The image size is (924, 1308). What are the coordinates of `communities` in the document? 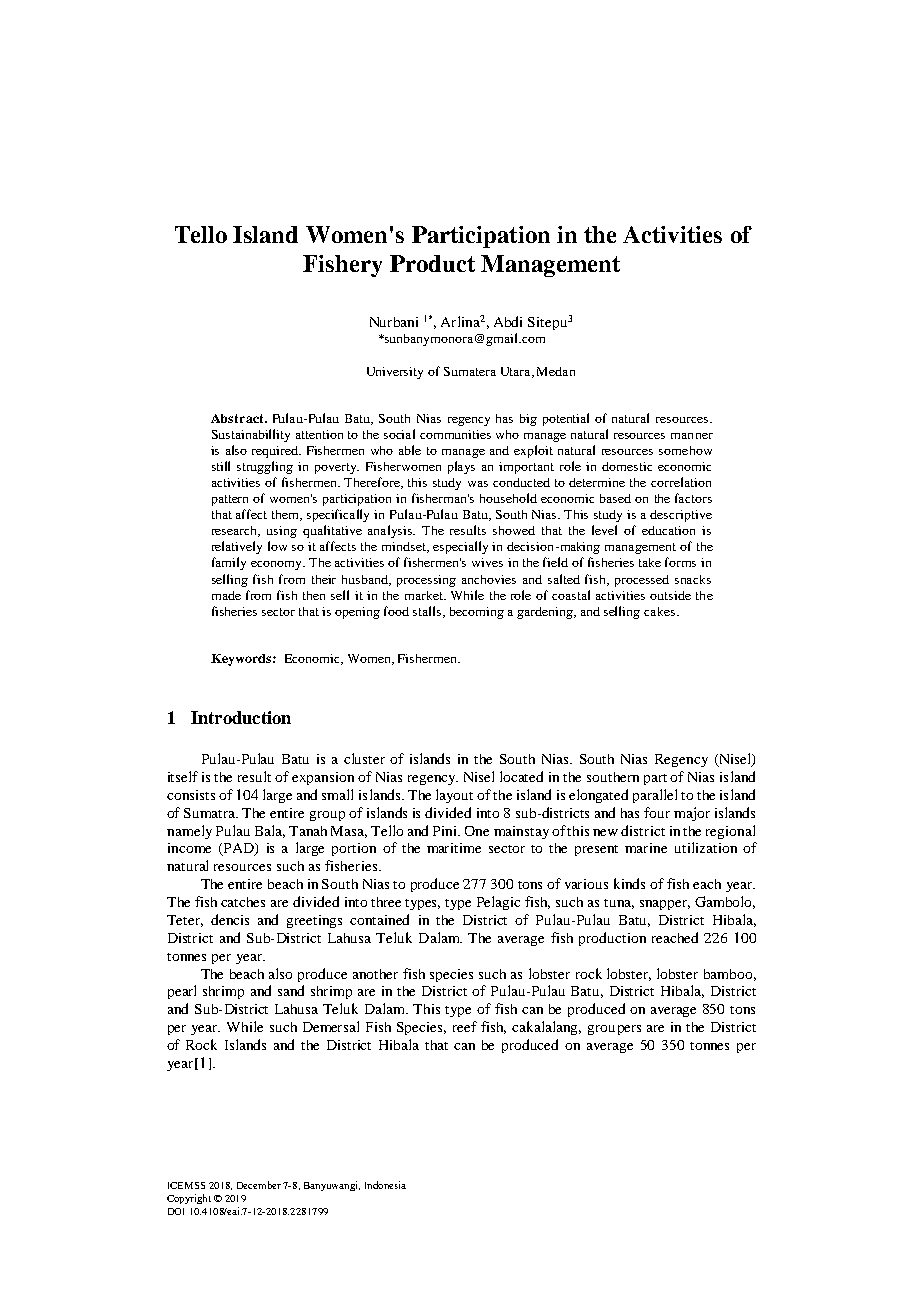 It's located at (455, 434).
